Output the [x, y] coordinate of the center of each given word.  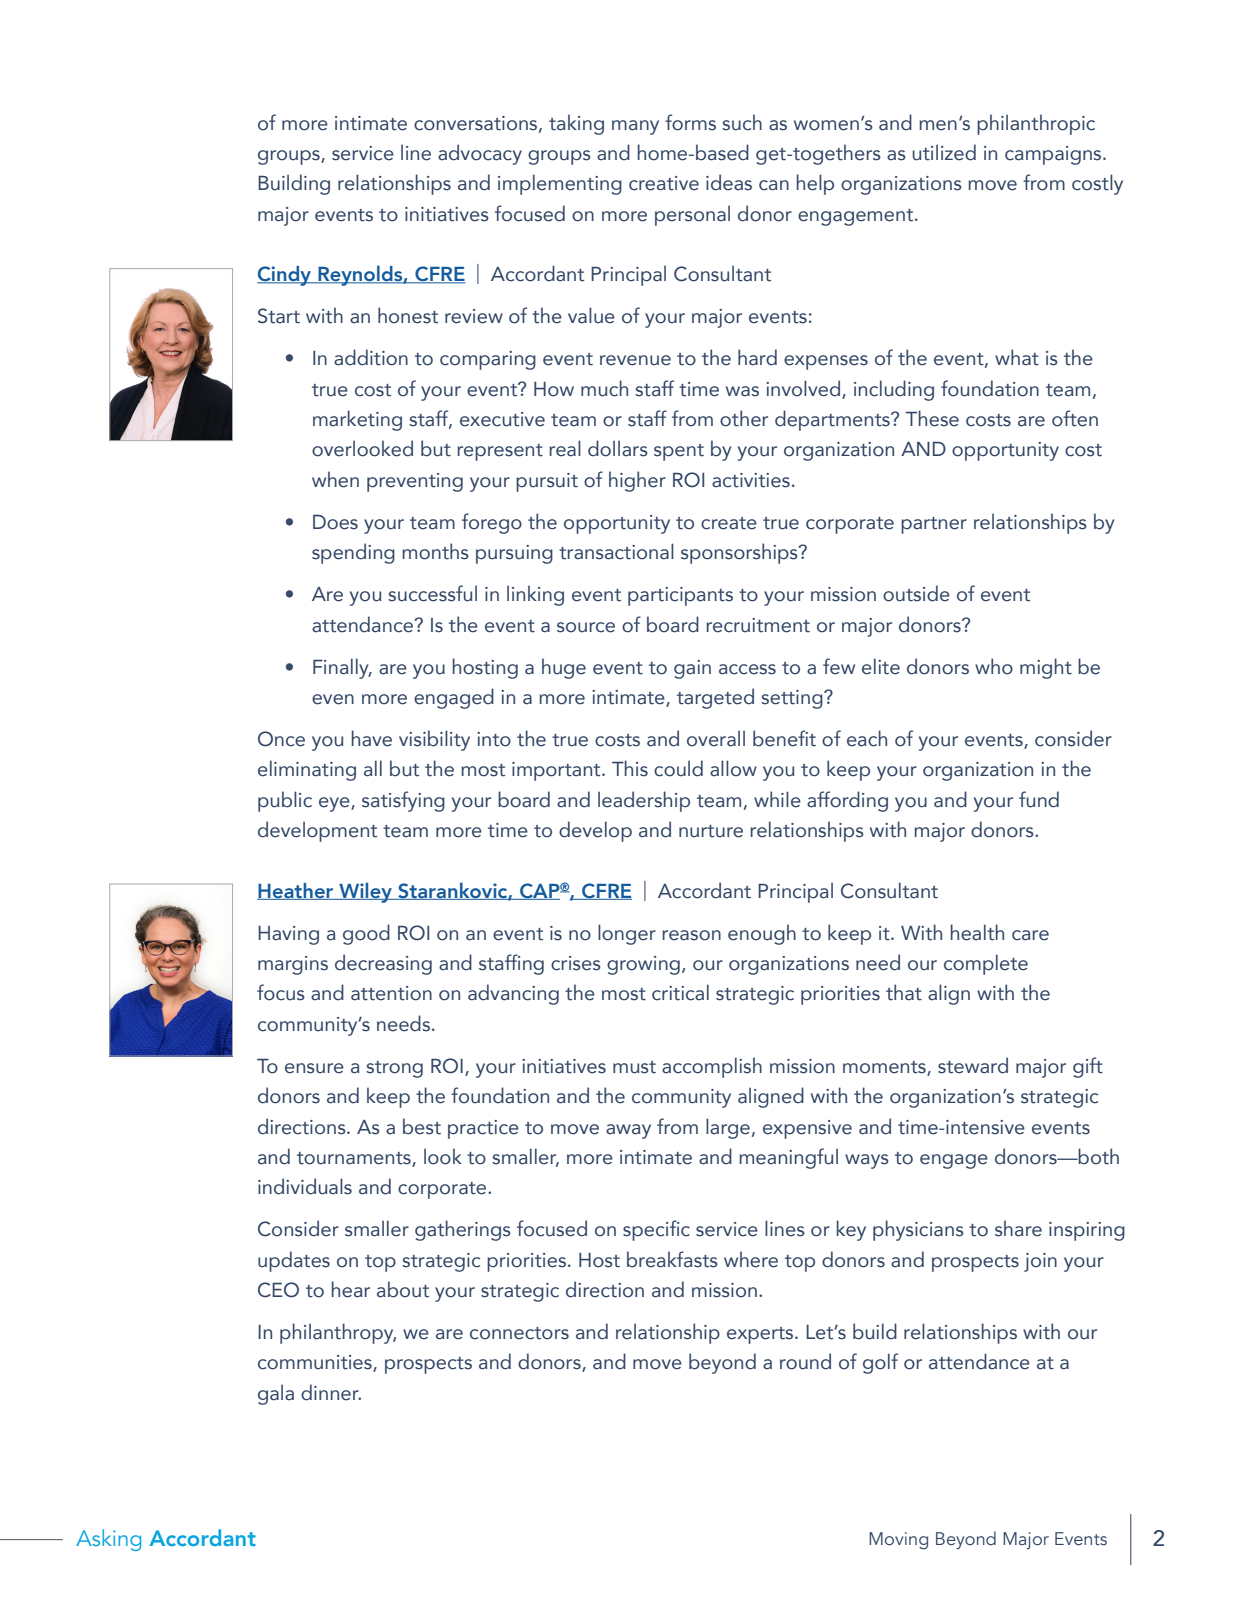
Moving [898, 1541]
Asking [108, 1540]
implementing [560, 184]
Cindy [285, 276]
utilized [944, 152]
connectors [519, 1333]
